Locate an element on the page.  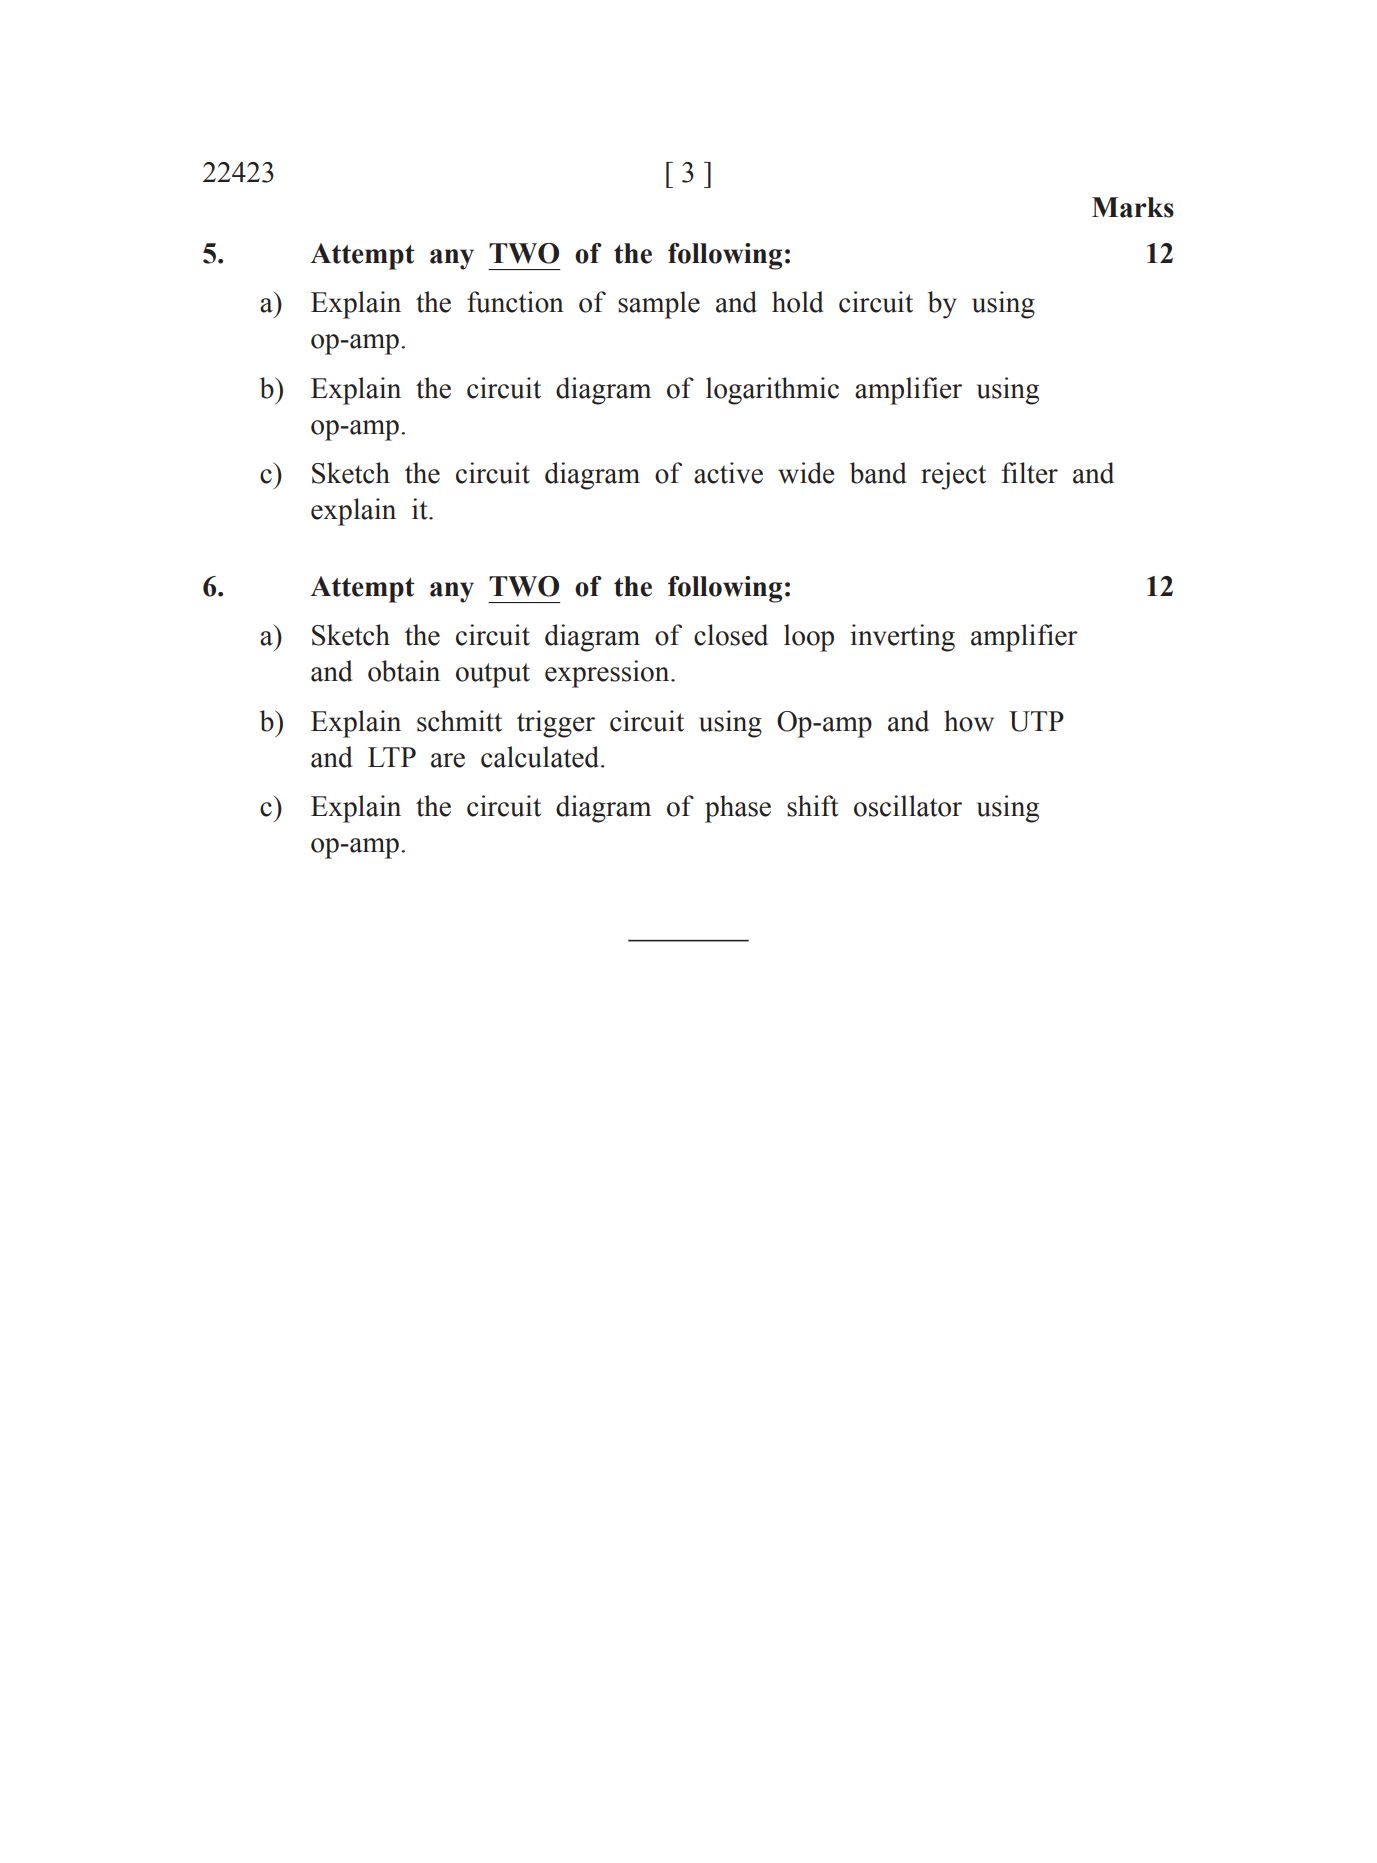
reject is located at coordinates (953, 476).
